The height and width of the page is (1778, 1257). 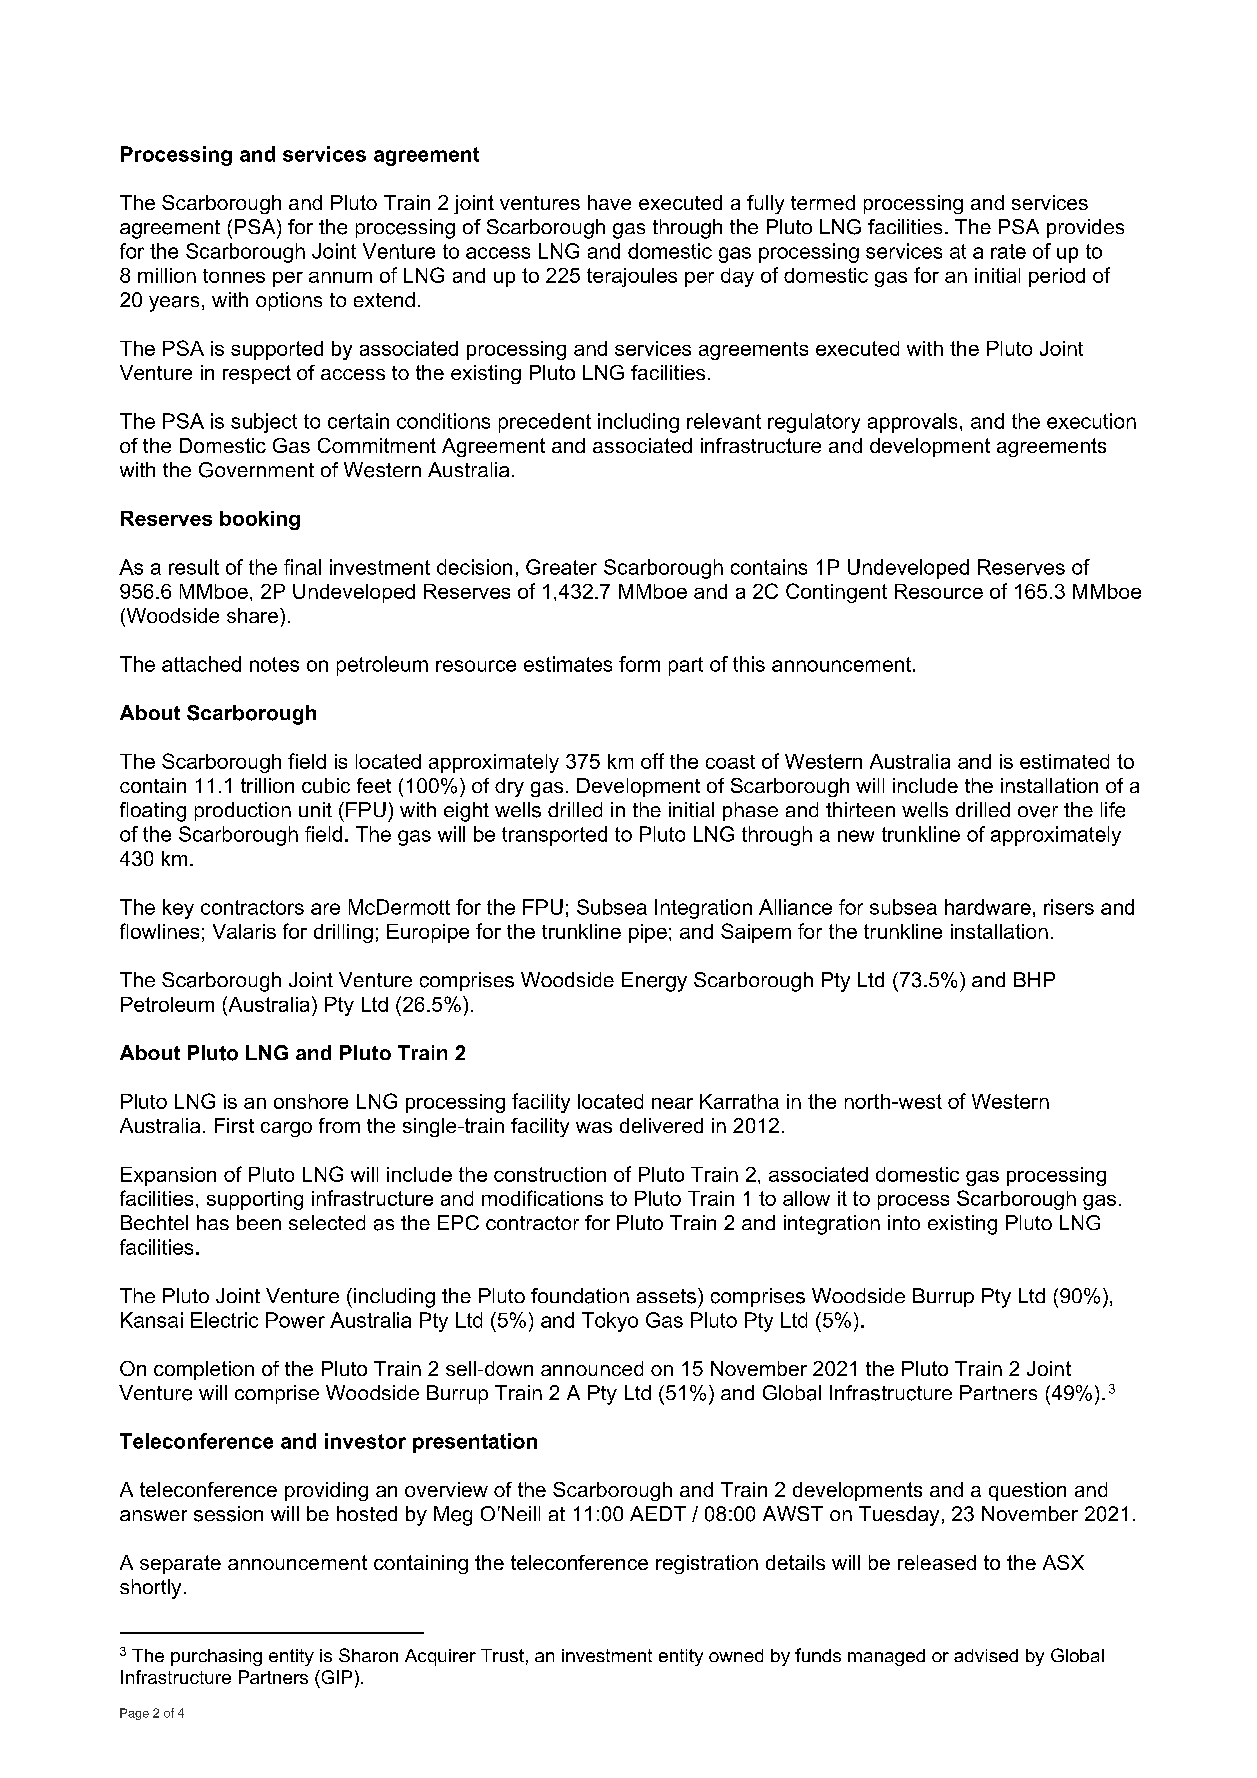 What do you see at coordinates (904, 1222) in the page?
I see `into` at bounding box center [904, 1222].
